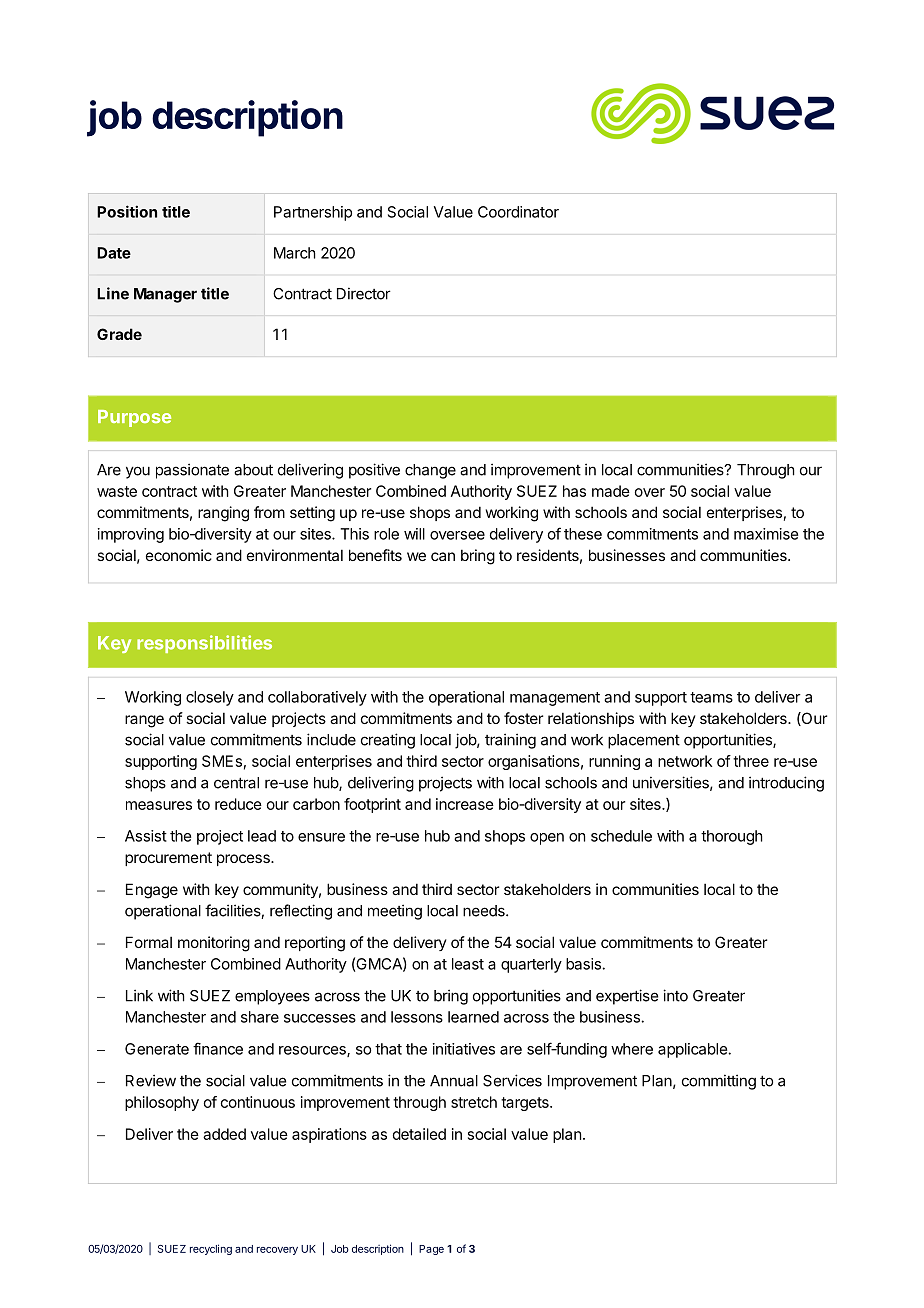 The image size is (924, 1308). I want to click on Coordinator, so click(518, 212).
